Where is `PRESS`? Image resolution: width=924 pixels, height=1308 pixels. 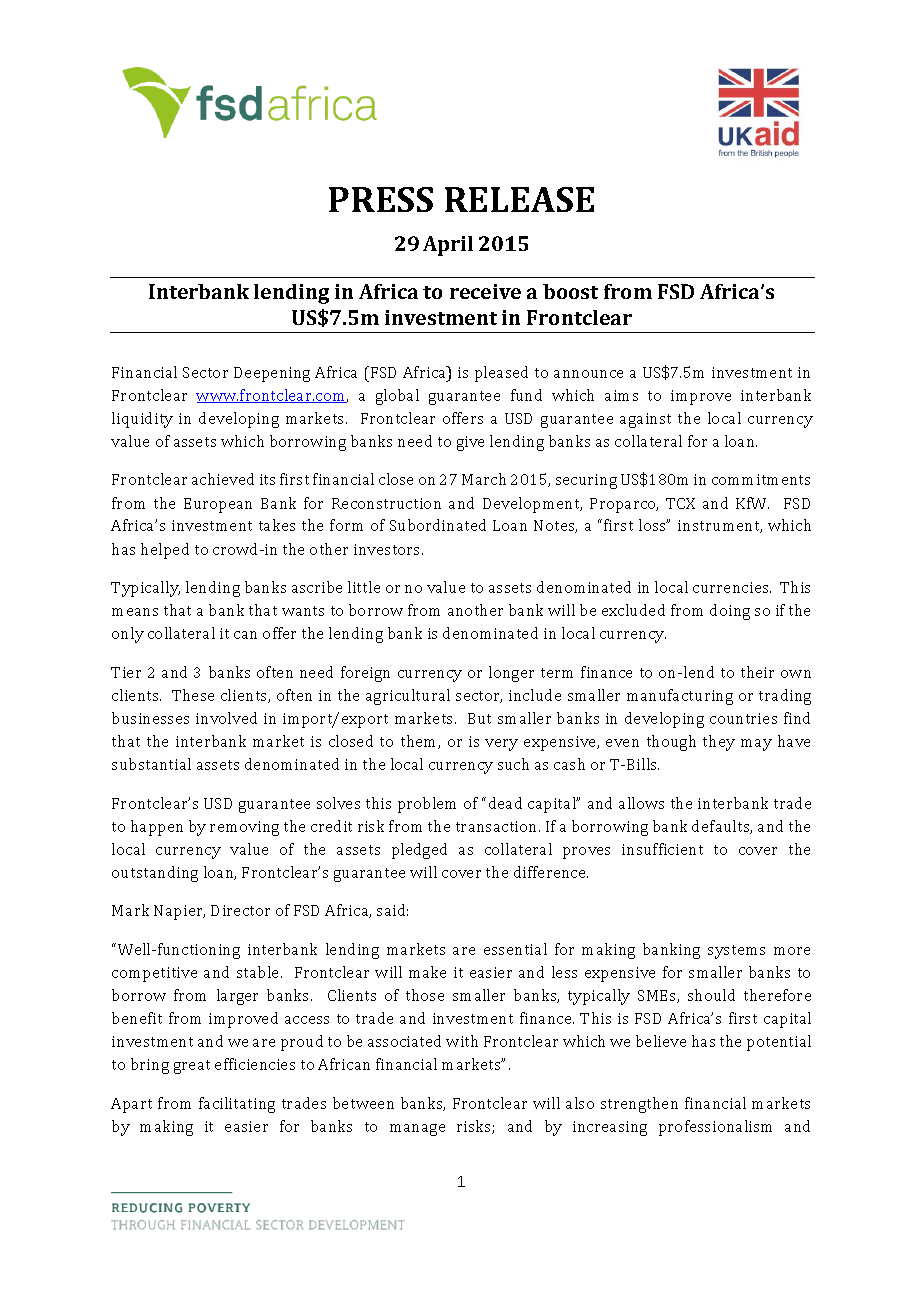 PRESS is located at coordinates (381, 199).
